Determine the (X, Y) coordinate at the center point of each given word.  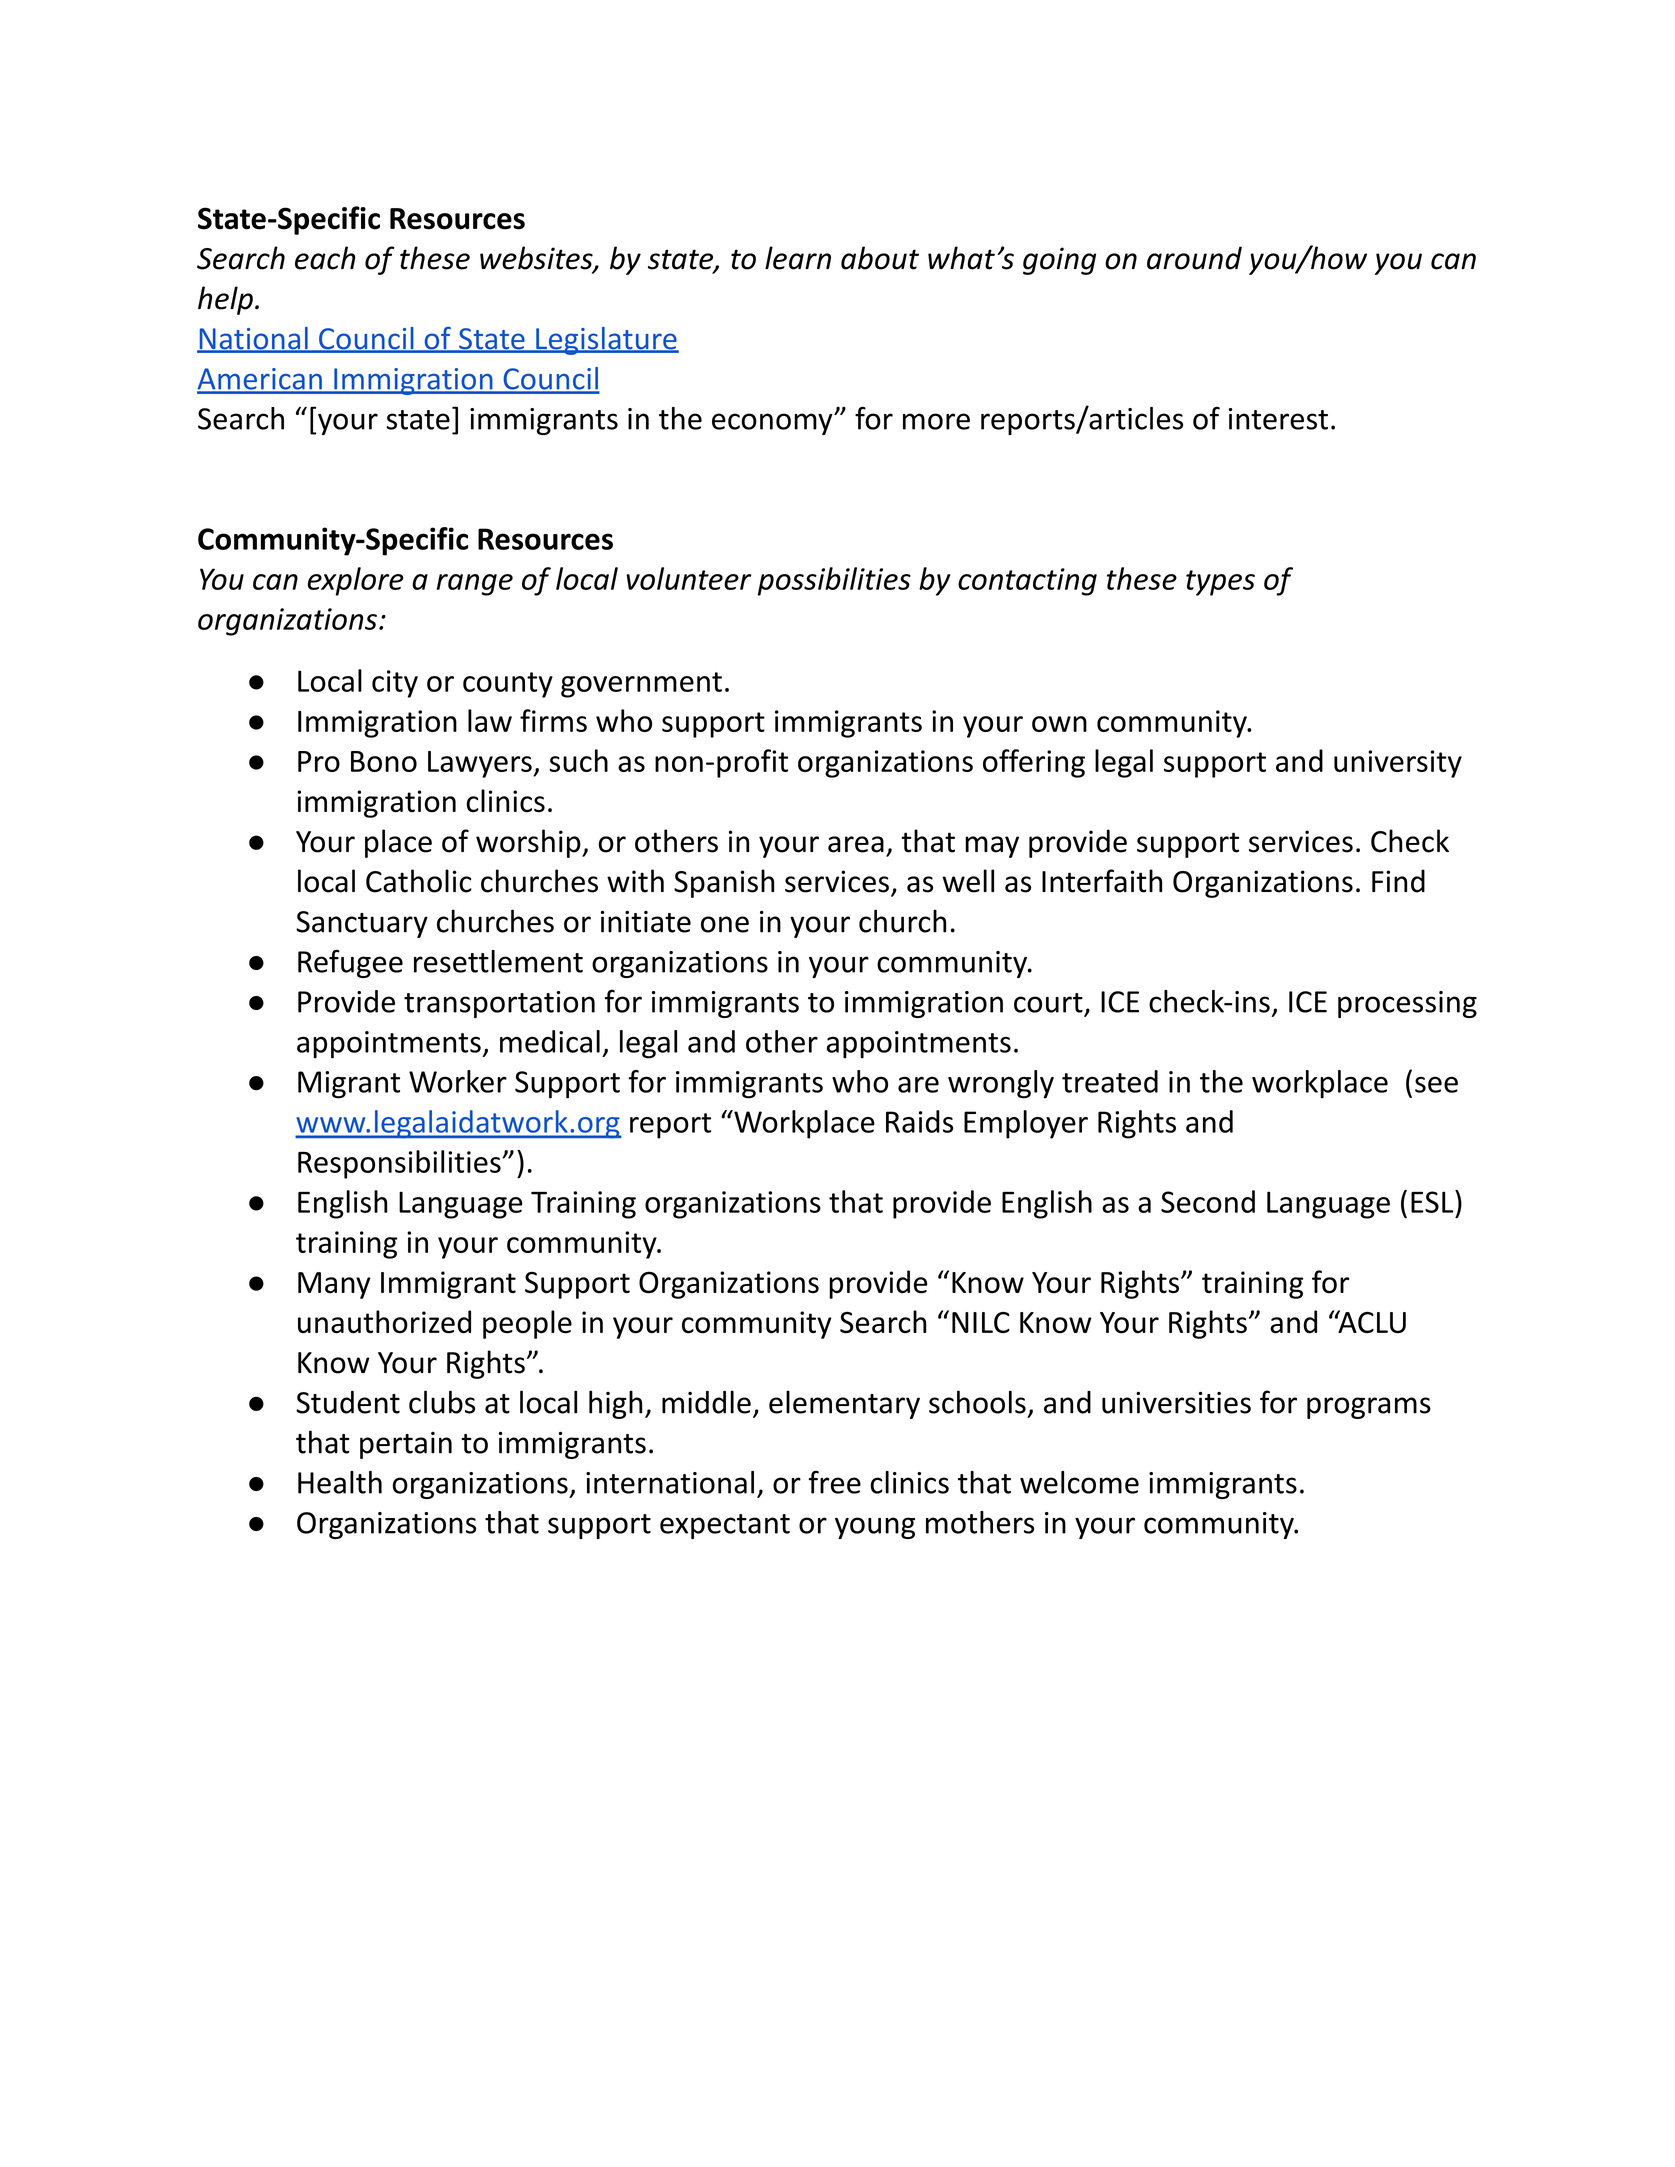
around (1194, 258)
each (325, 258)
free (835, 1482)
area (856, 844)
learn (798, 258)
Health (340, 1482)
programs (1369, 1408)
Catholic (419, 881)
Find (1398, 881)
